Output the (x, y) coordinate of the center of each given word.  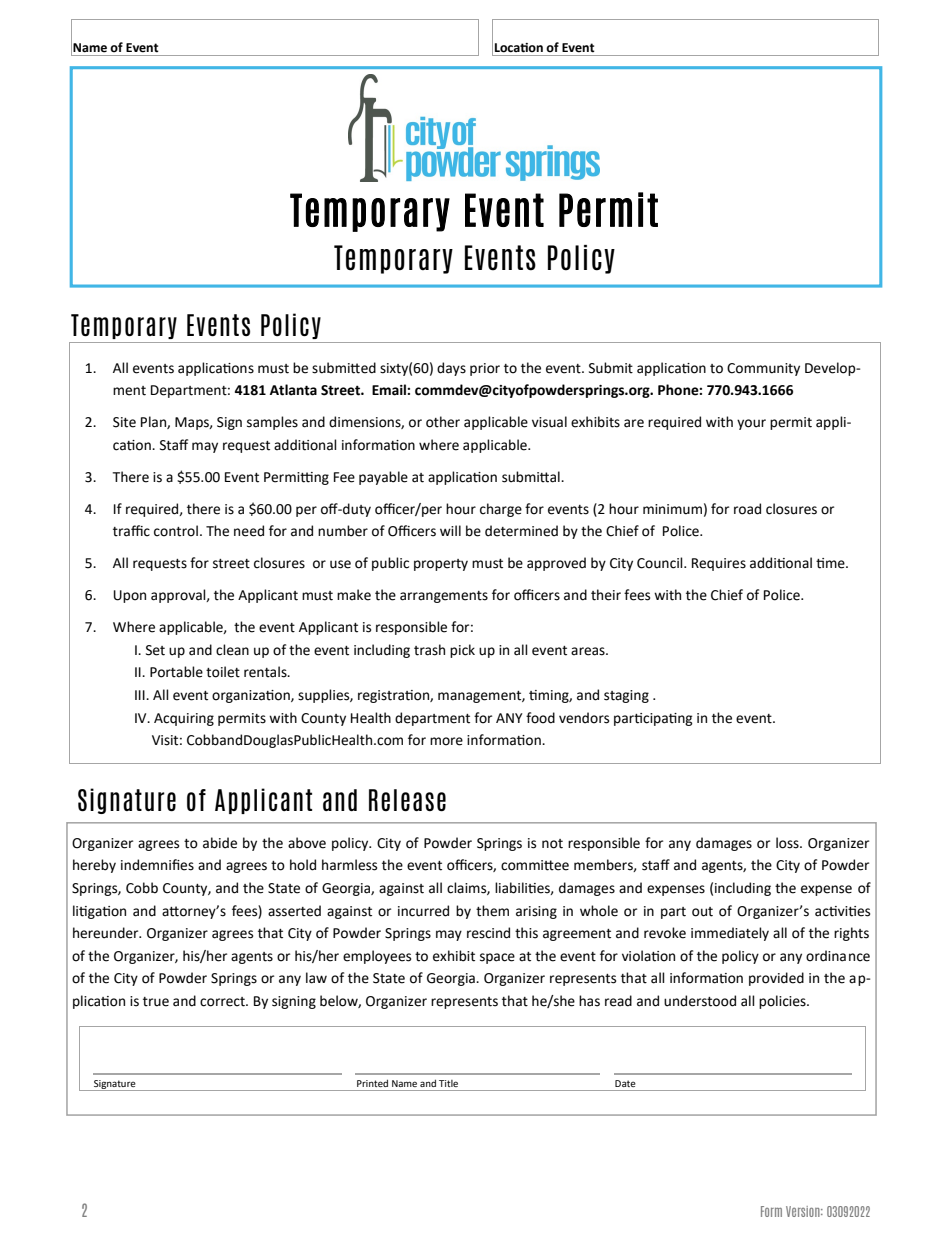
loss (788, 843)
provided (776, 979)
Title (448, 1083)
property (441, 565)
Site (124, 422)
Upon (130, 596)
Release (407, 800)
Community (763, 369)
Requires (719, 564)
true (156, 1002)
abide (220, 843)
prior (485, 369)
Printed (372, 1083)
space (497, 958)
